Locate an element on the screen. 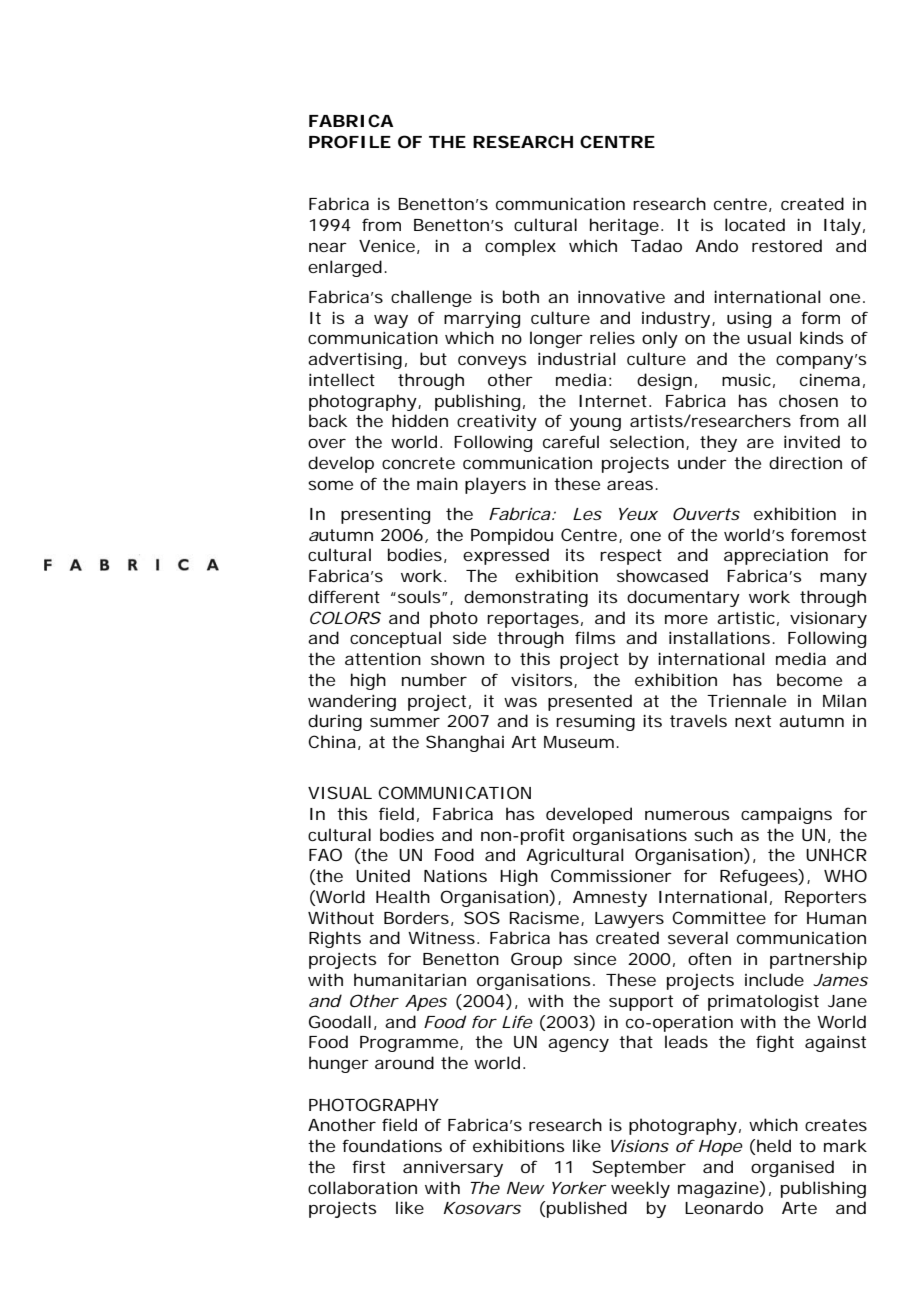 The height and width of the screenshot is (1308, 924). Venice is located at coordinates (387, 246).
